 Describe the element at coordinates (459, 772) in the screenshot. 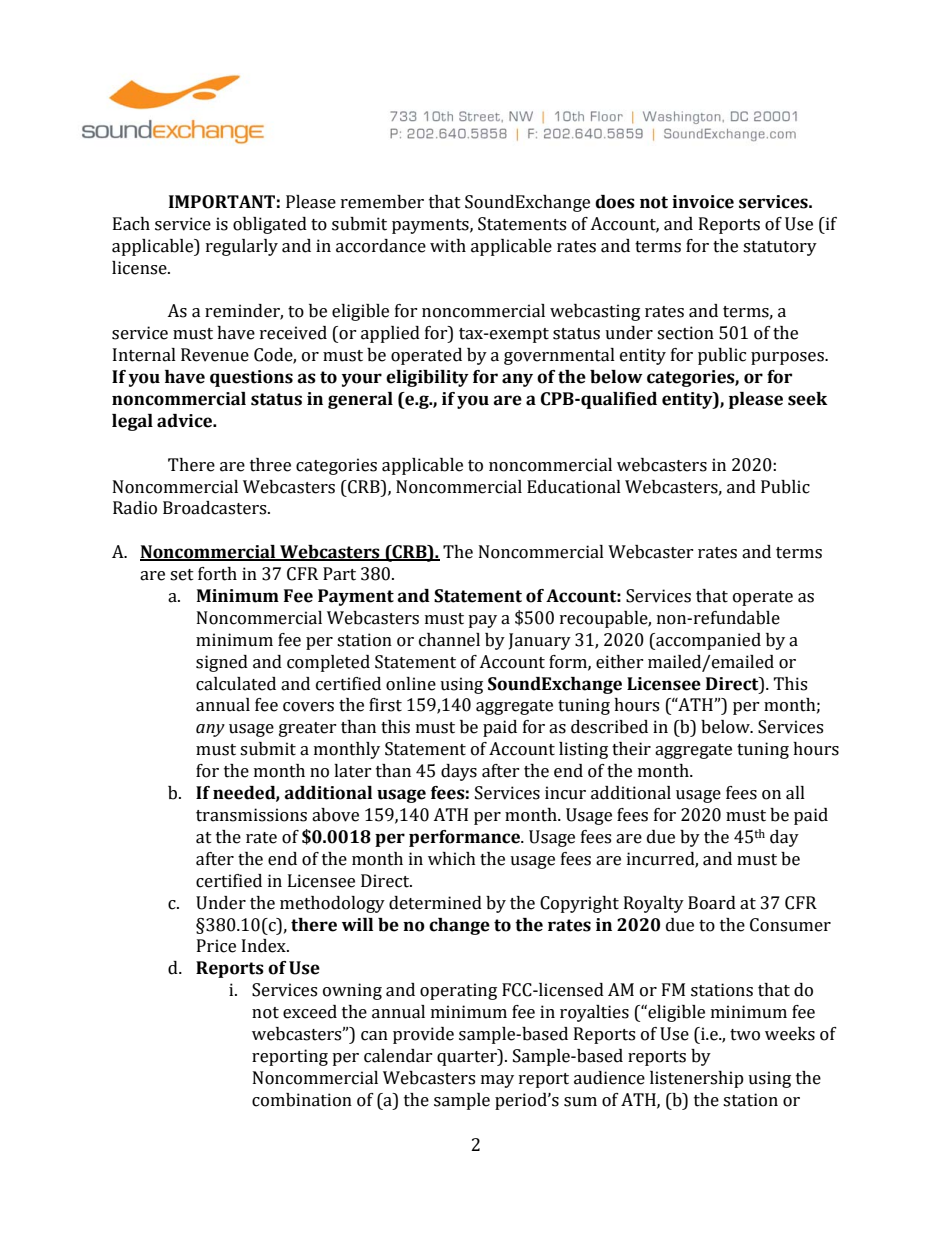

I see `days` at that location.
